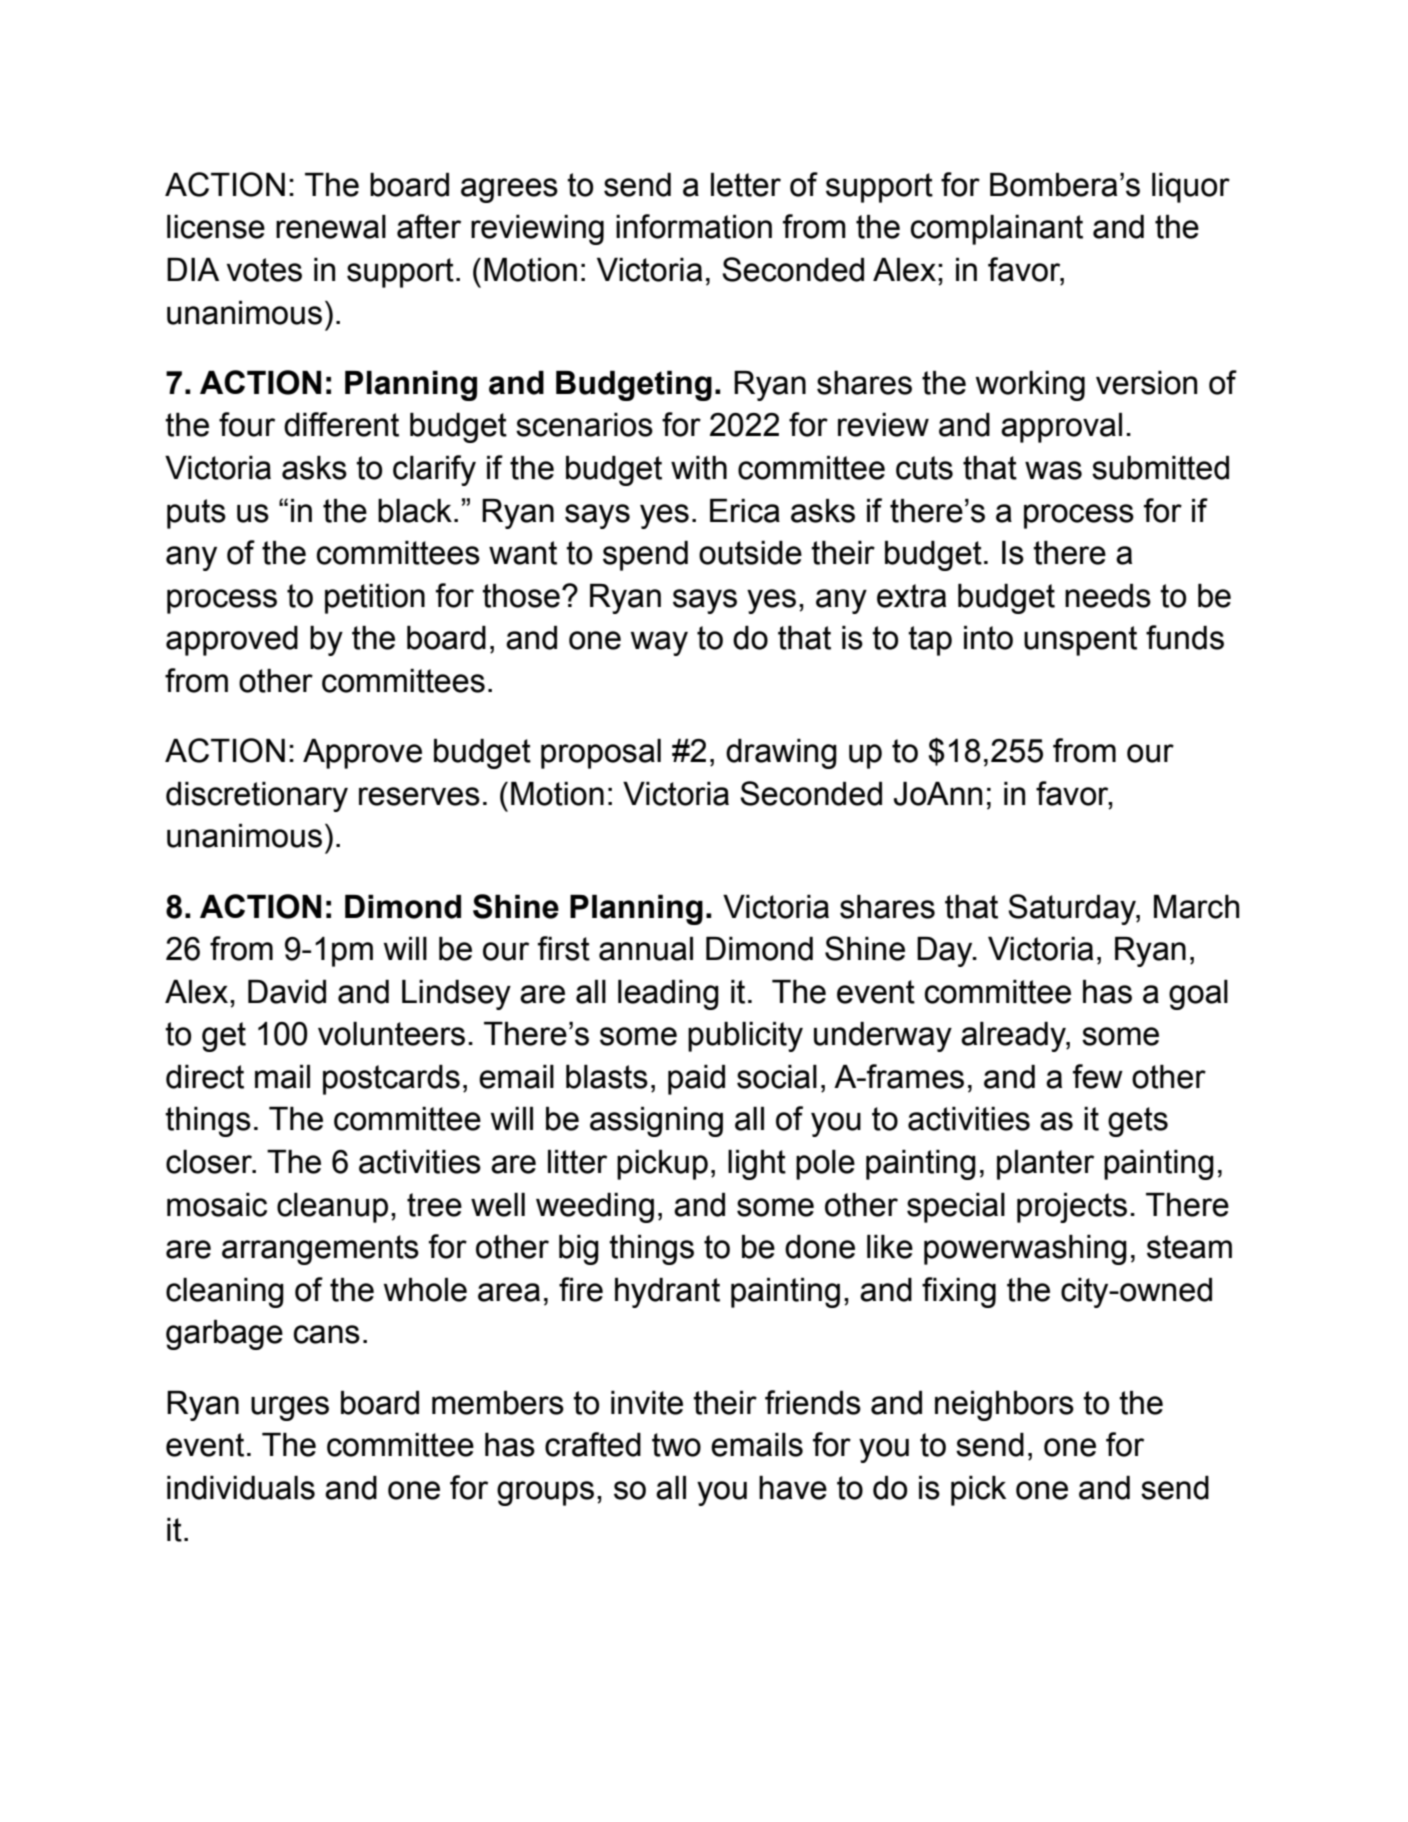 This screenshot has height=1822, width=1408. I want to click on discretionary, so click(257, 797).
